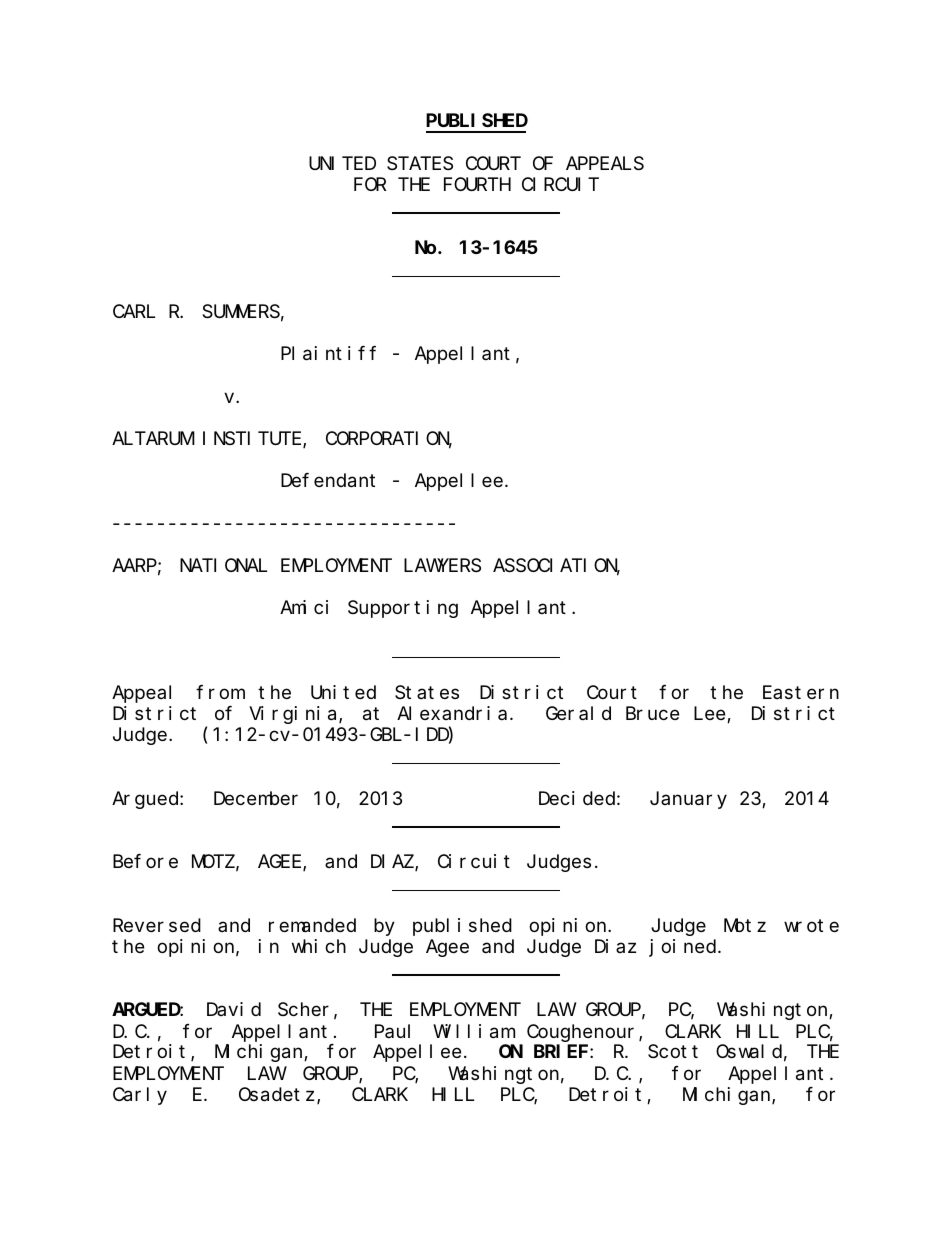  I want to click on Supporting, so click(403, 609).
